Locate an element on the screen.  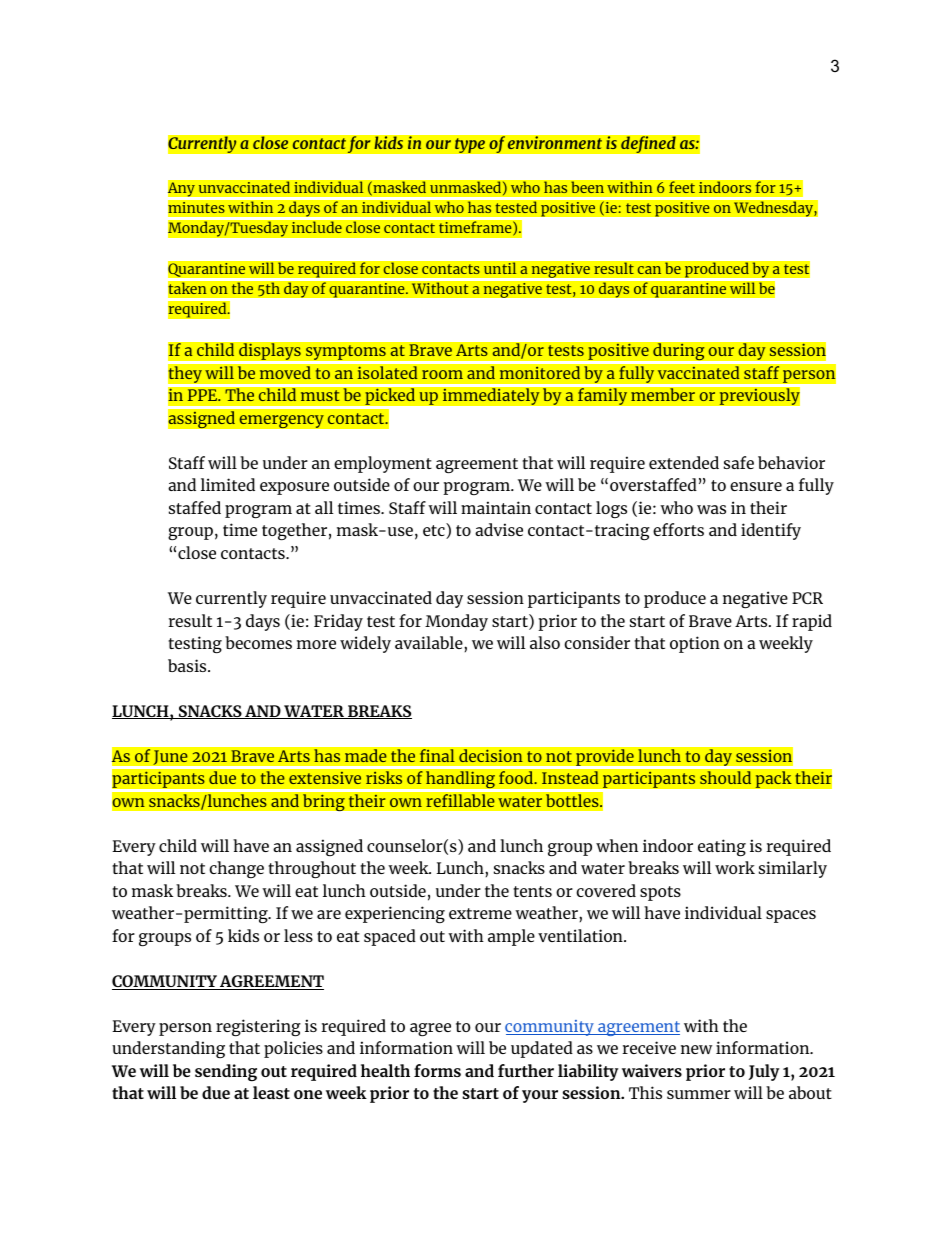
can is located at coordinates (649, 270).
